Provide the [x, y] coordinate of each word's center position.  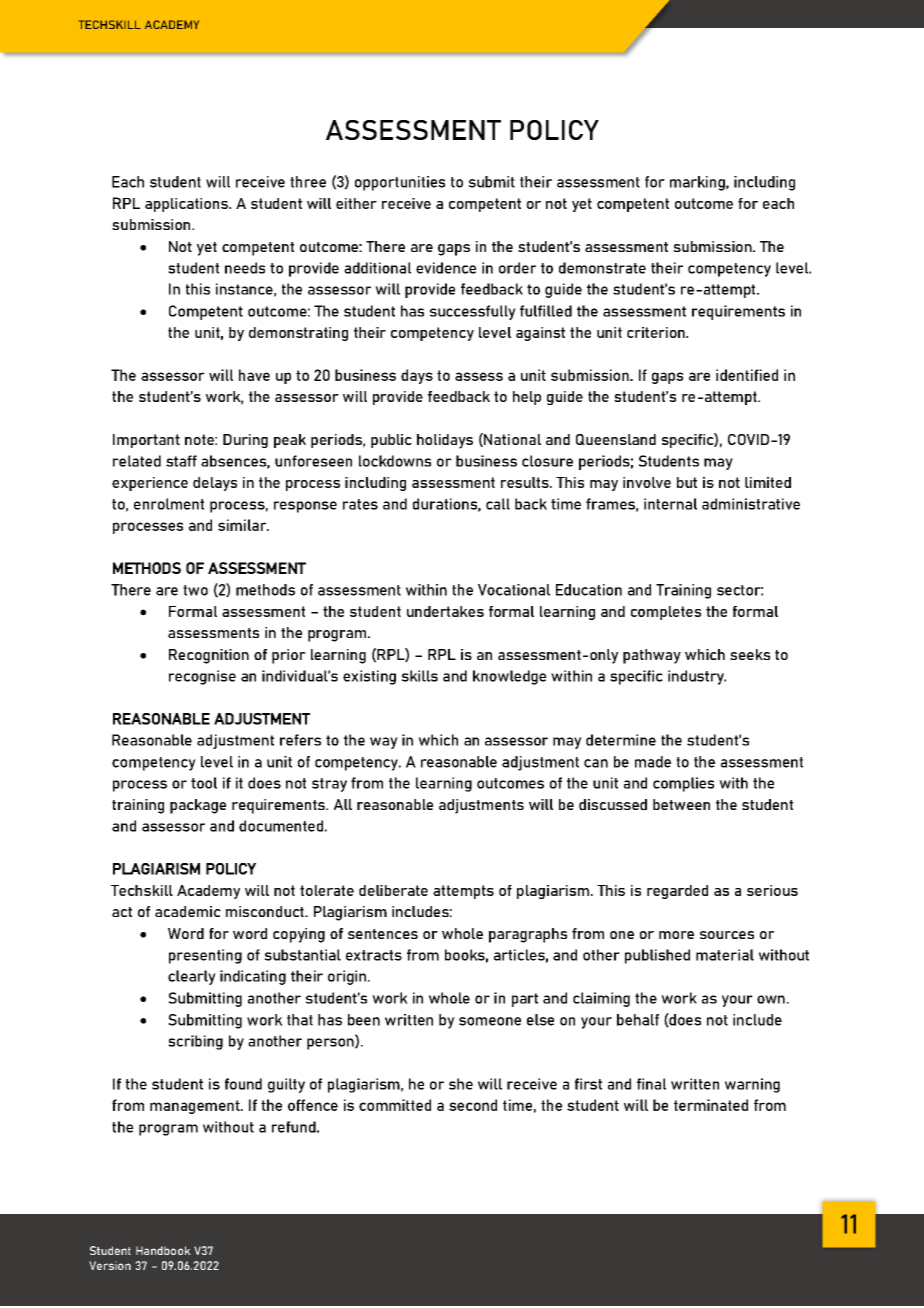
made [653, 762]
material [725, 955]
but [687, 482]
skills [419, 676]
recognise [202, 677]
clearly [192, 977]
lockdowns [395, 461]
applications [187, 205]
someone [490, 1021]
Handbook [163, 1250]
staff [181, 461]
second [473, 1105]
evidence [446, 268]
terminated [711, 1105]
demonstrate [602, 268]
